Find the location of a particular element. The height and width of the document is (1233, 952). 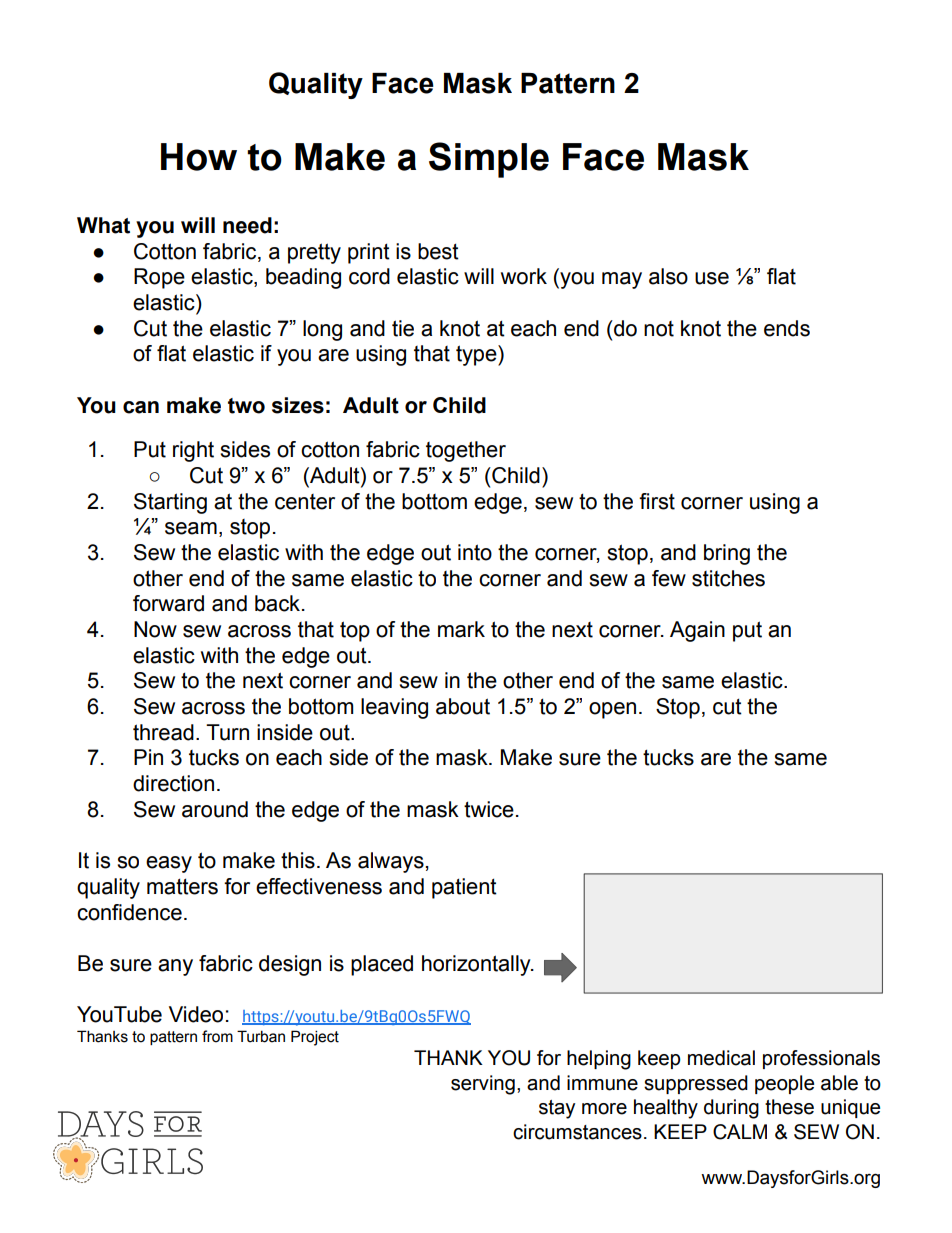

mark is located at coordinates (461, 629).
